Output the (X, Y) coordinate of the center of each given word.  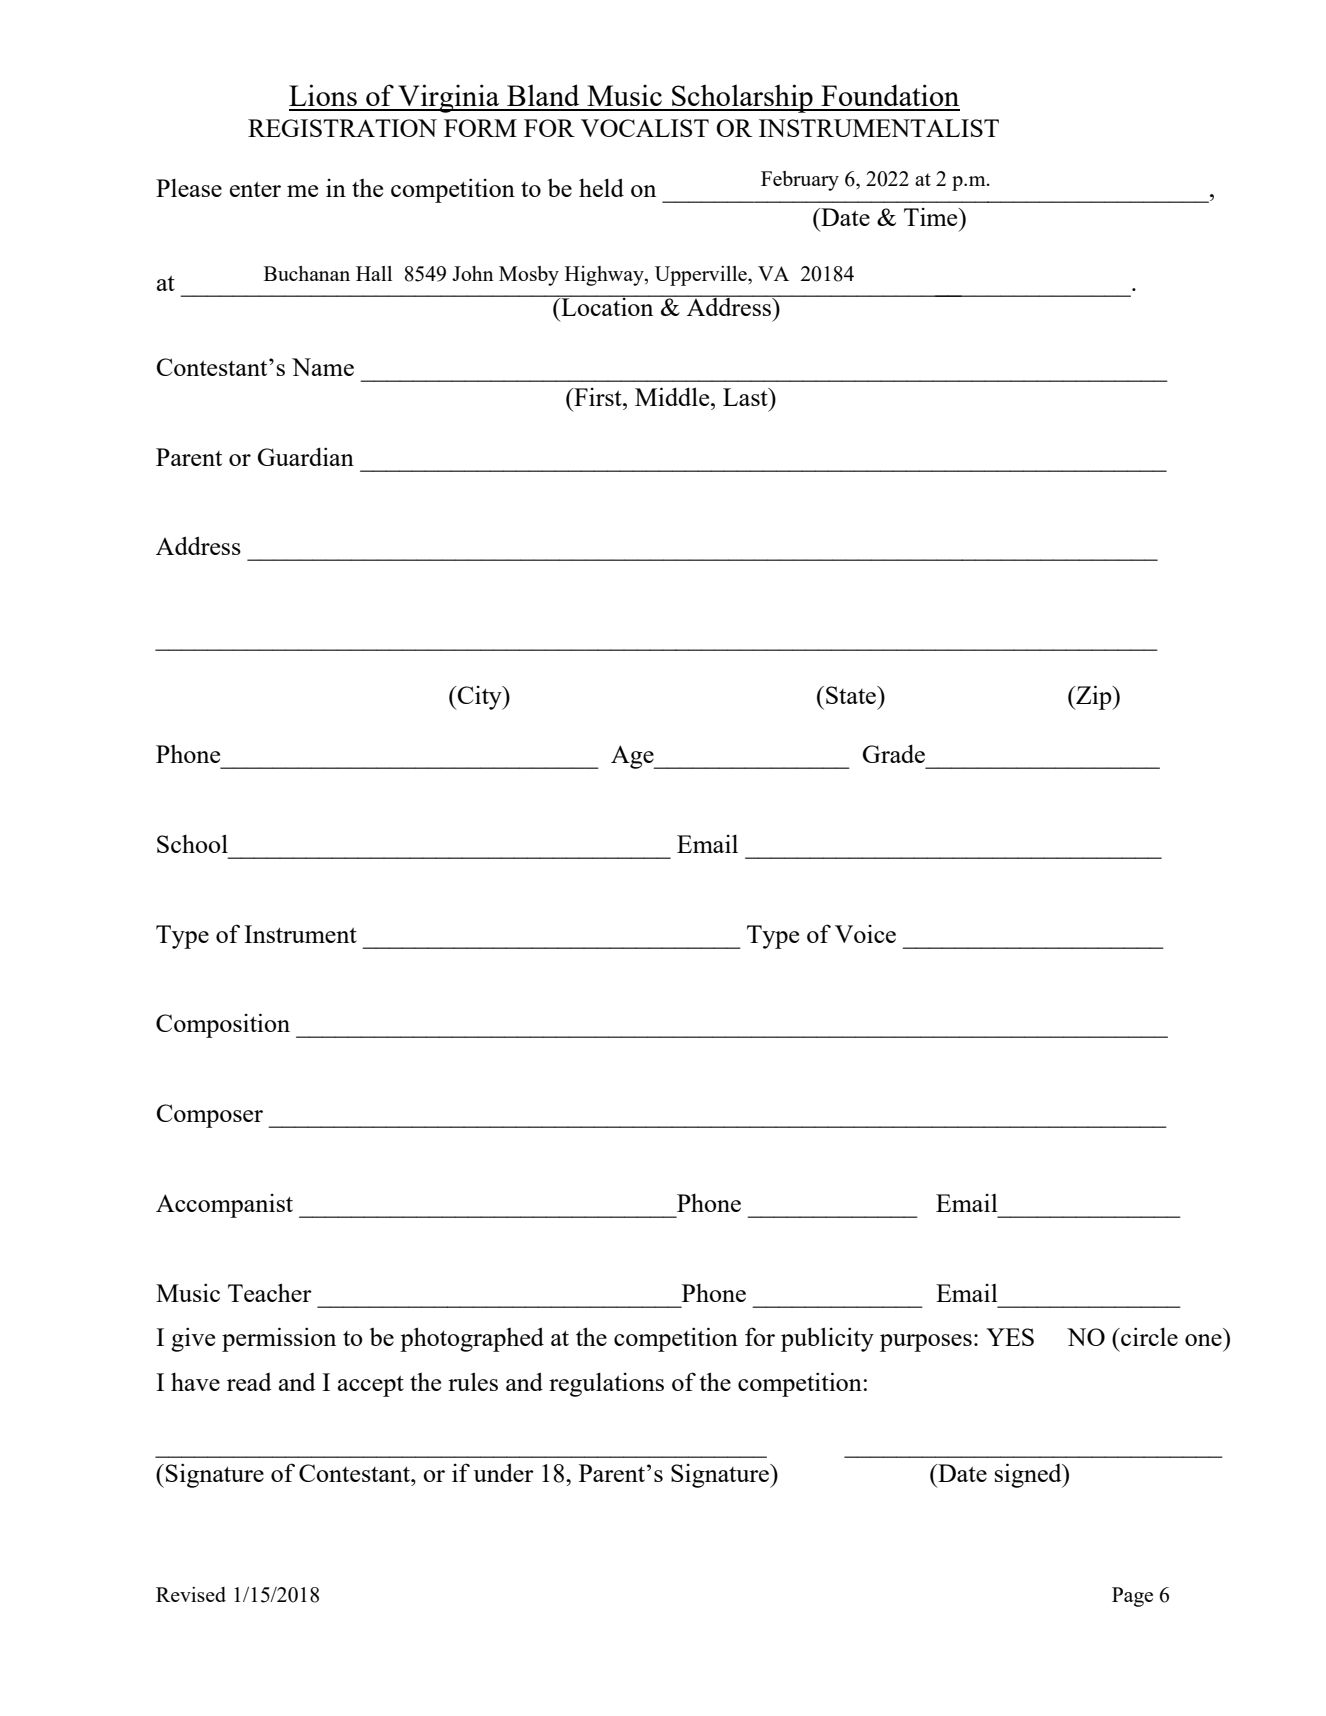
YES (1010, 1337)
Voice (865, 934)
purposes (926, 1343)
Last (746, 397)
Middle (673, 396)
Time (932, 217)
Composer (210, 1116)
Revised (191, 1594)
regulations (606, 1384)
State (852, 695)
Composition (223, 1025)
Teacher (270, 1292)
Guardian (306, 456)
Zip (1094, 697)
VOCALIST (645, 128)
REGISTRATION (342, 128)
